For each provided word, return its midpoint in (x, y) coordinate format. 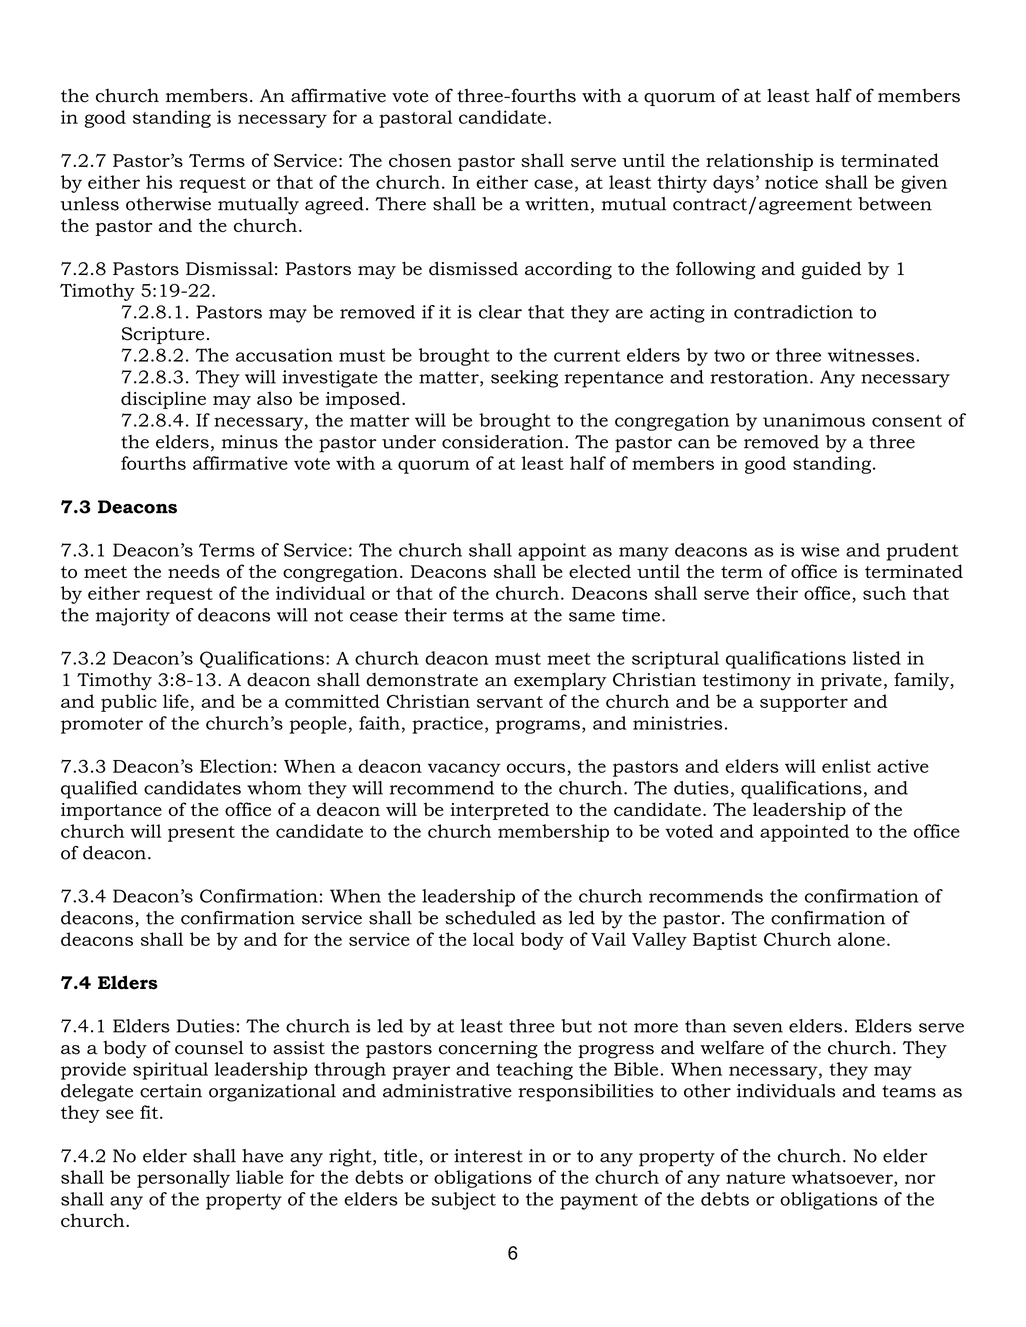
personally (183, 1179)
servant (510, 702)
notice (791, 182)
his (159, 182)
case (553, 184)
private (851, 681)
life (176, 701)
